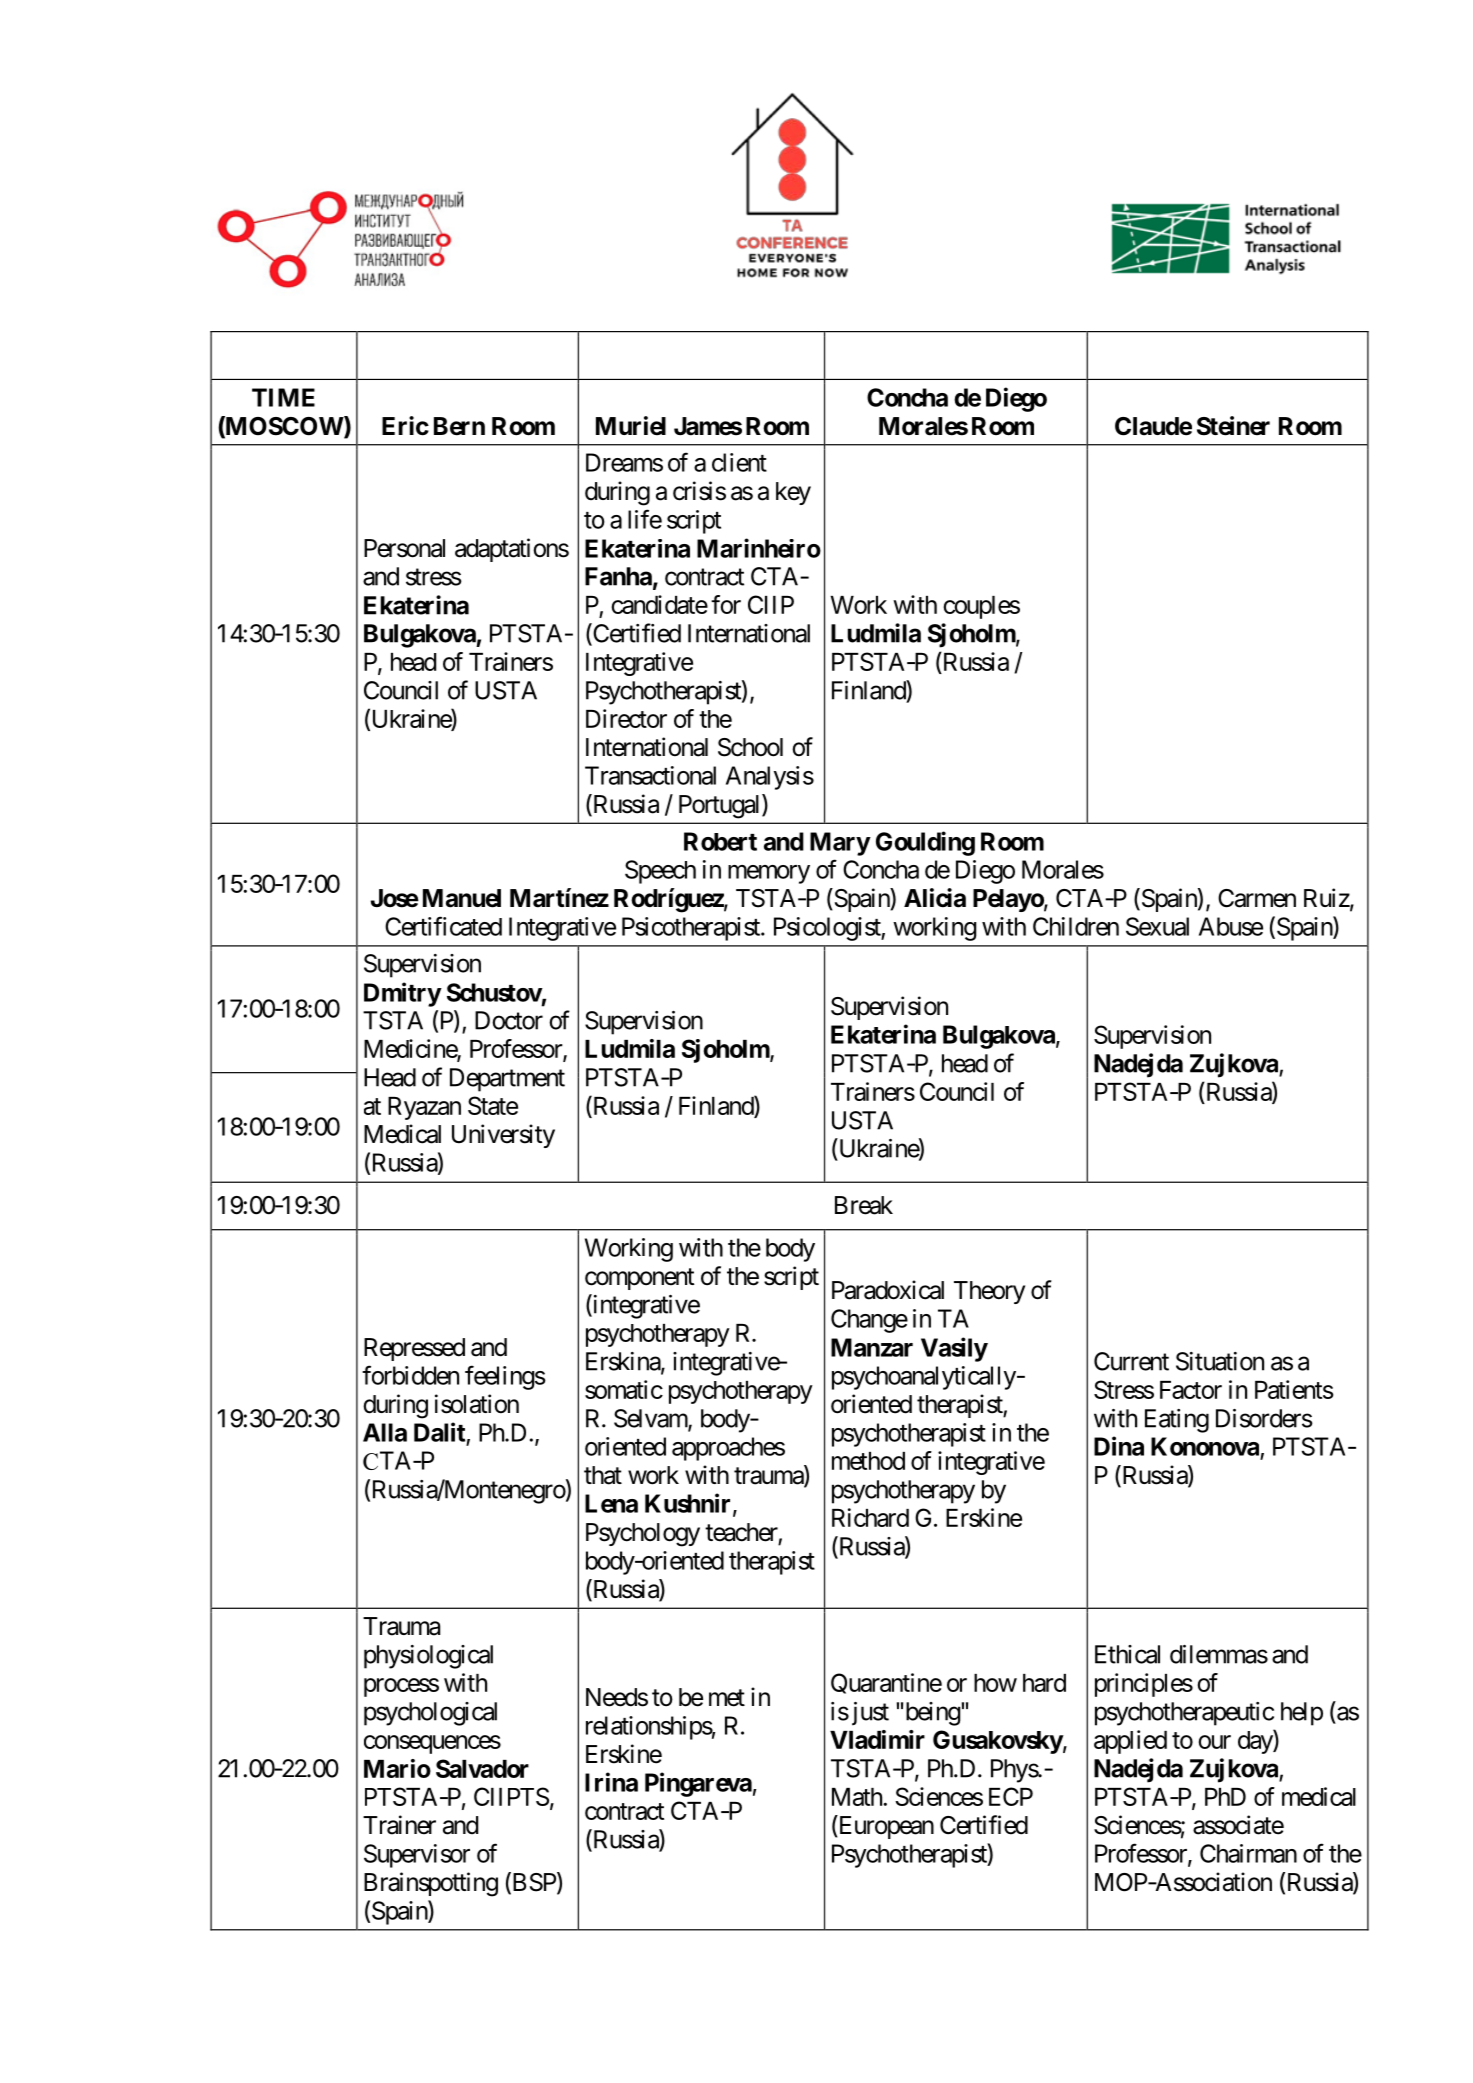  Describe the element at coordinates (417, 1856) in the screenshot. I see `Supervisor` at that location.
